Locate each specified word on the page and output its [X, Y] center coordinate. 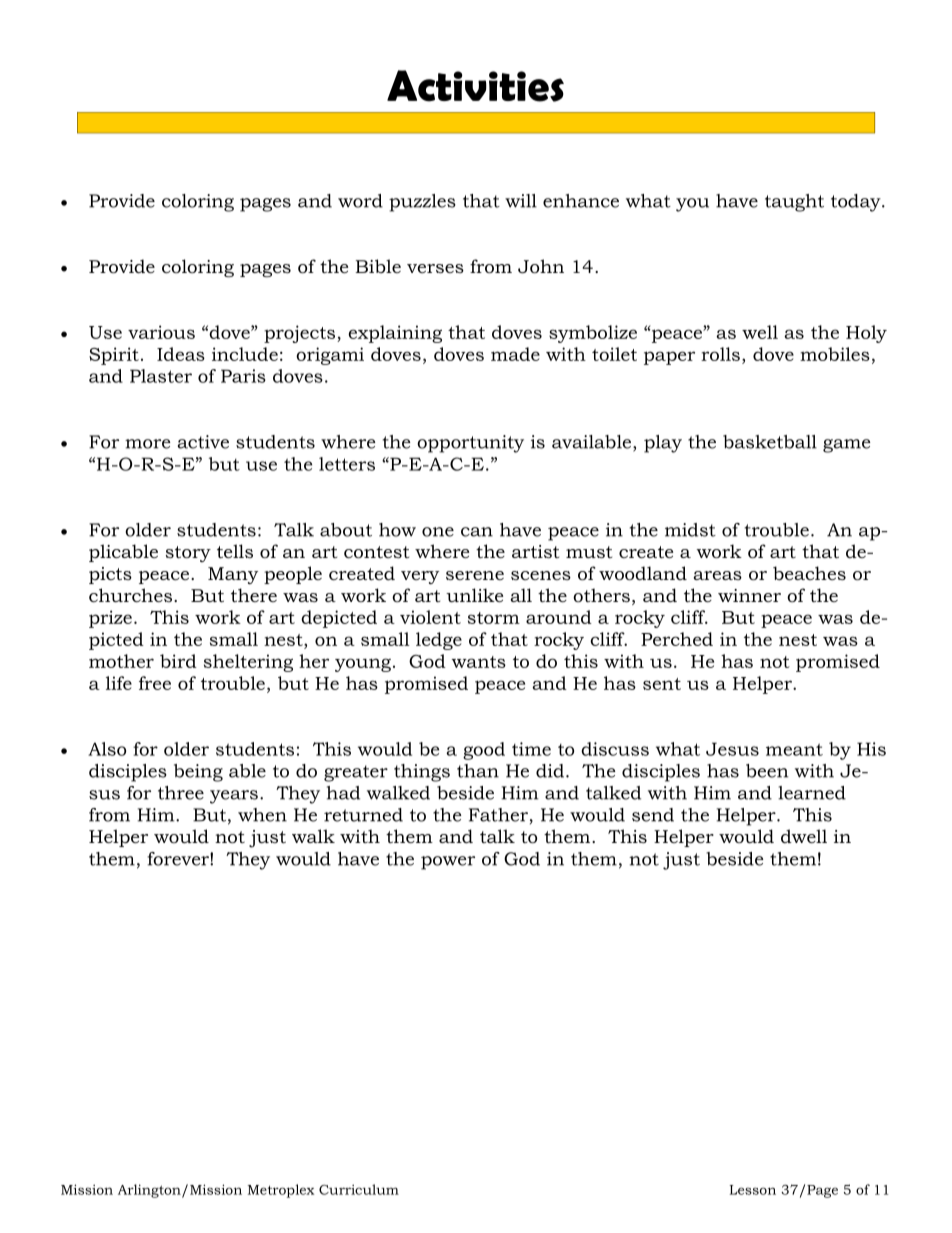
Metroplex [281, 1191]
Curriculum [359, 1189]
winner [749, 595]
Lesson [753, 1190]
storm [494, 618]
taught [794, 203]
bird [178, 661]
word [360, 201]
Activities [475, 86]
